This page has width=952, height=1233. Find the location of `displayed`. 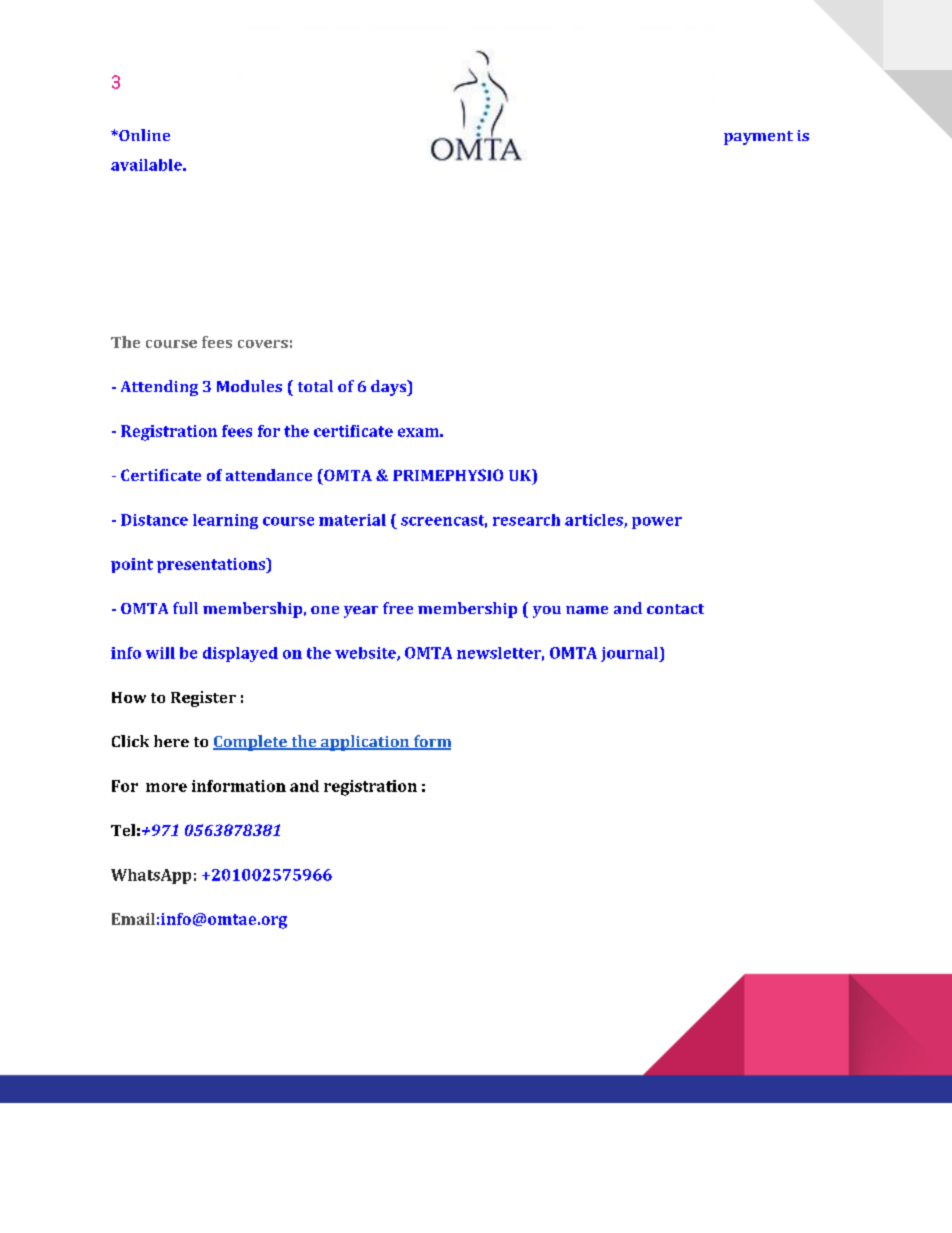

displayed is located at coordinates (240, 654).
